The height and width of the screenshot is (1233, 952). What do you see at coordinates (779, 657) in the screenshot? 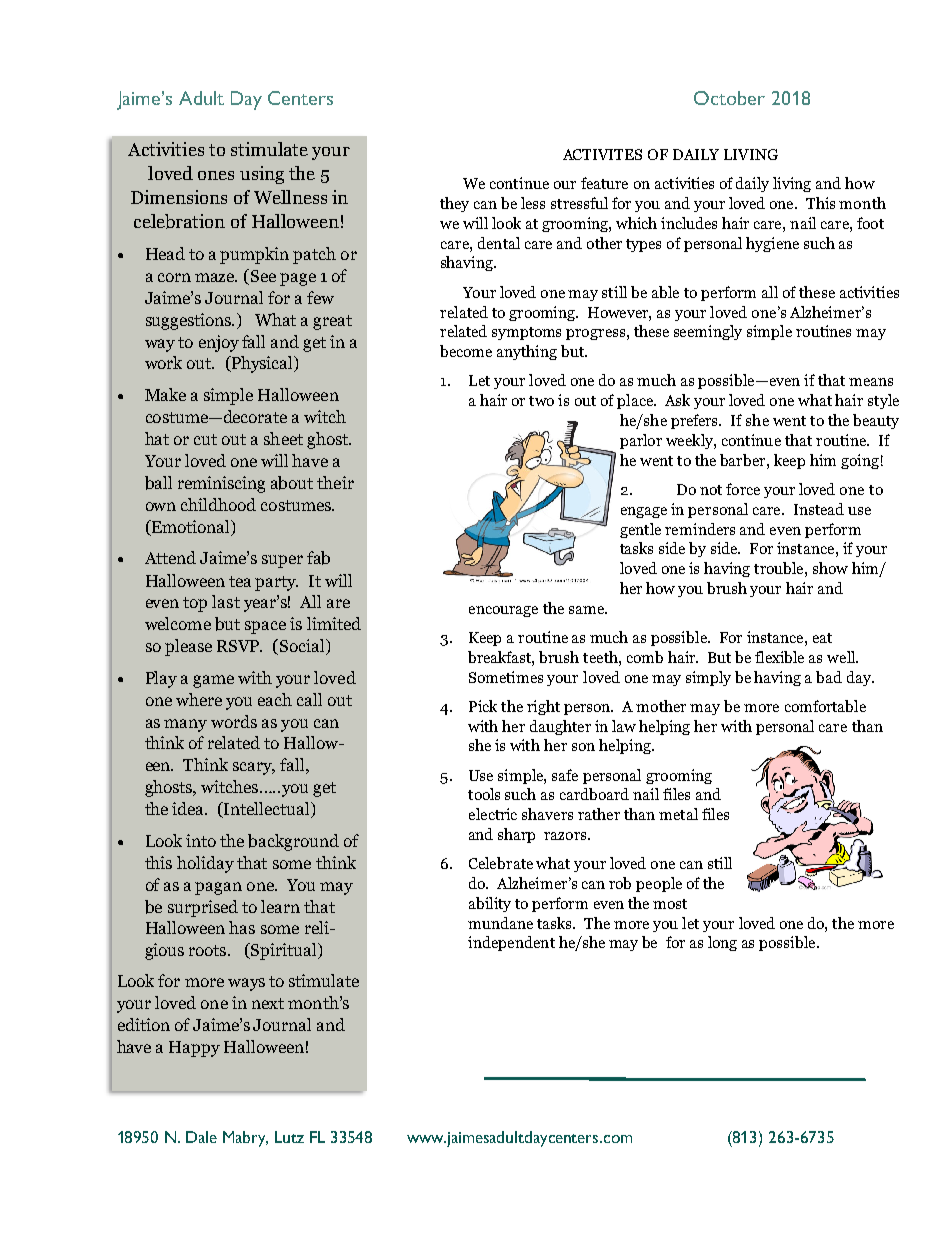
I see `flexible` at bounding box center [779, 657].
